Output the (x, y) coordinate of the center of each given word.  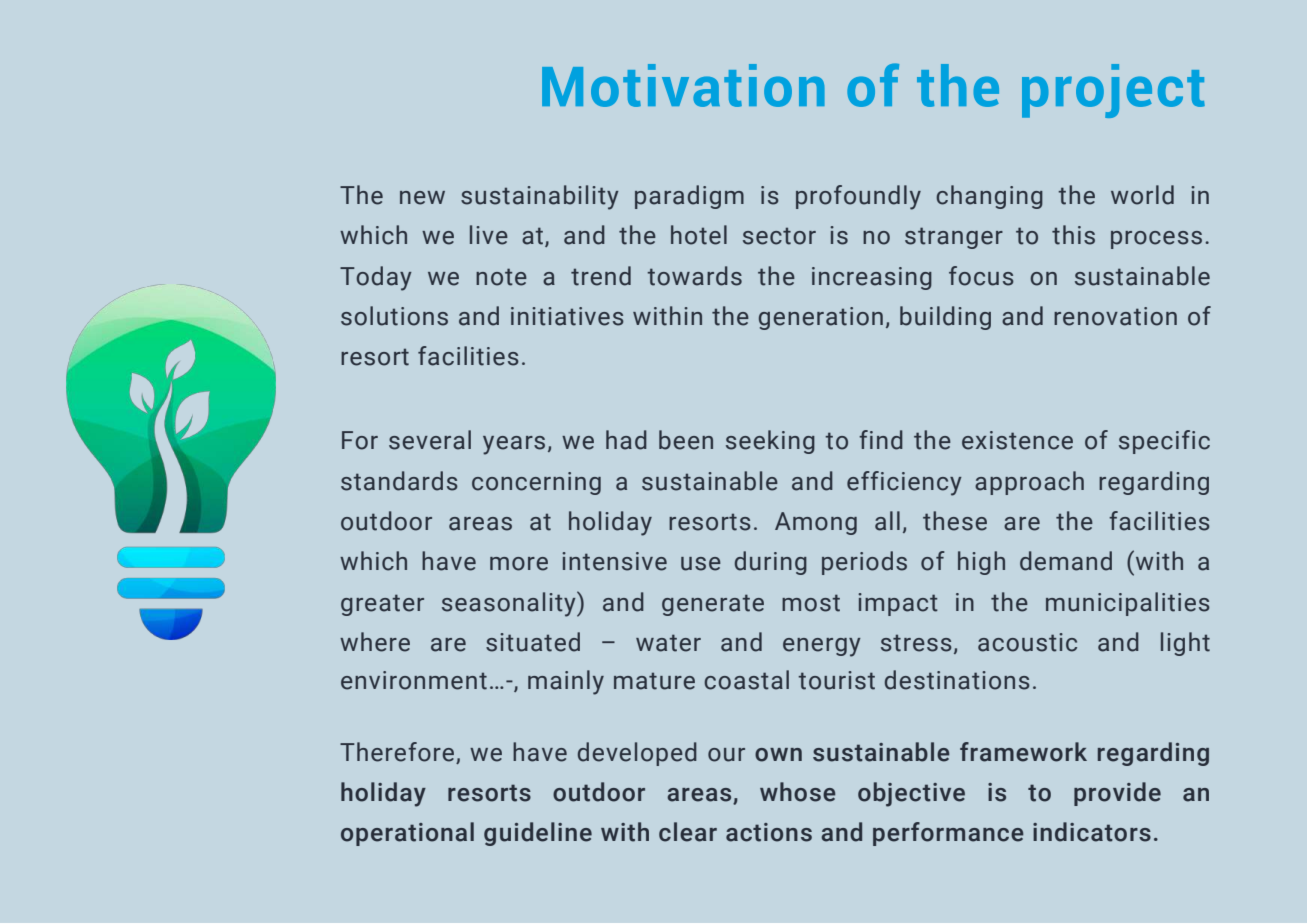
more (519, 564)
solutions (394, 316)
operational (407, 834)
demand (1066, 561)
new (422, 198)
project (1113, 91)
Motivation (683, 85)
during (771, 563)
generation (821, 318)
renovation (1115, 316)
